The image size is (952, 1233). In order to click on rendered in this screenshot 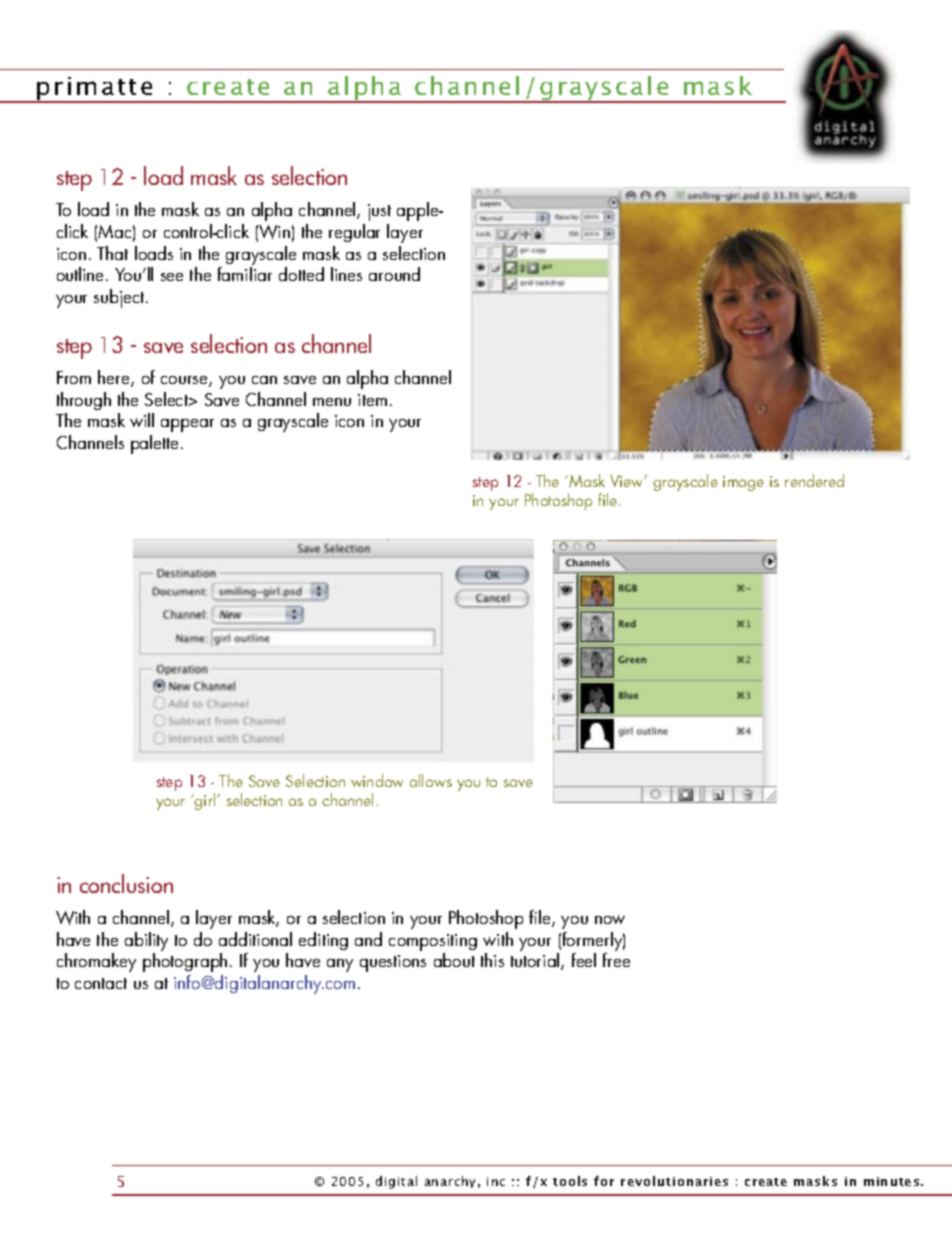, I will do `click(814, 480)`.
